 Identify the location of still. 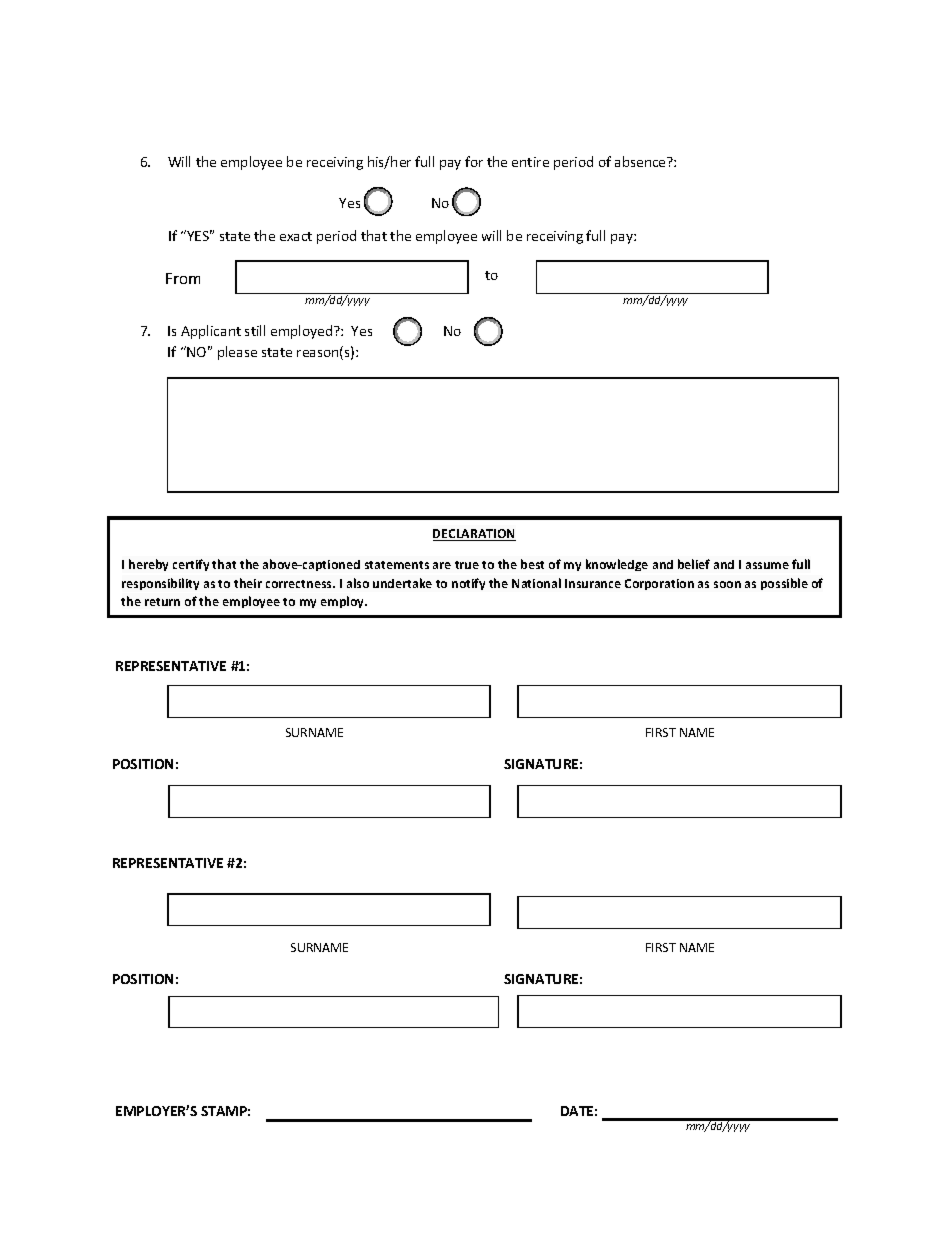
(255, 330).
